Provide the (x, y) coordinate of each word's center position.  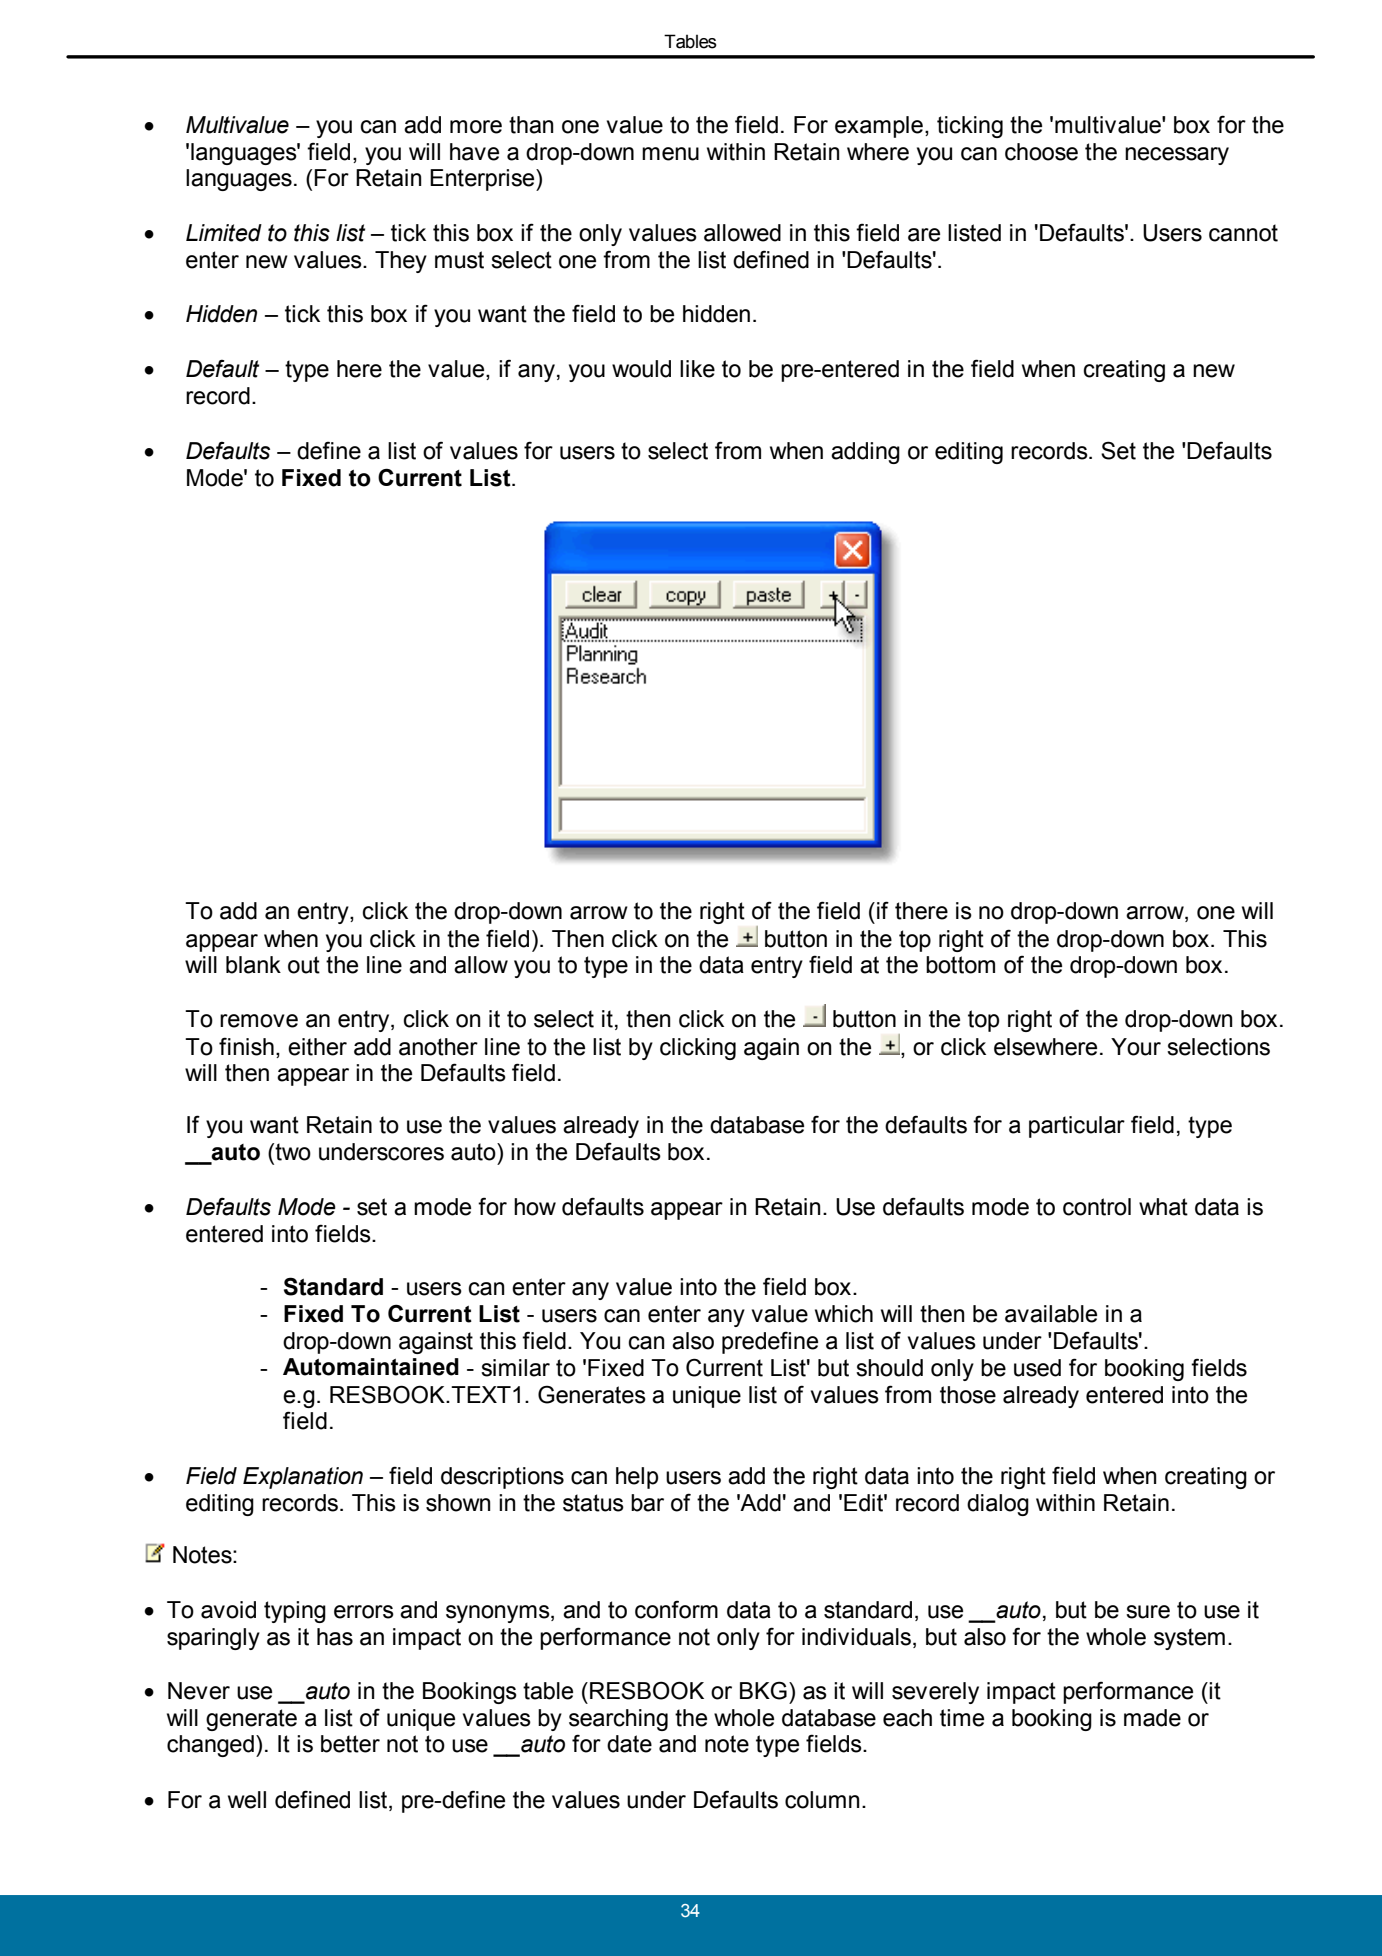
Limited (224, 233)
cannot (1243, 233)
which (844, 1314)
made (1152, 1718)
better (350, 1744)
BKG (763, 1690)
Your (1136, 1047)
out (304, 965)
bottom (960, 965)
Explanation (303, 1478)
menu (670, 154)
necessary (1177, 156)
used (1037, 1368)
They (401, 262)
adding (865, 453)
